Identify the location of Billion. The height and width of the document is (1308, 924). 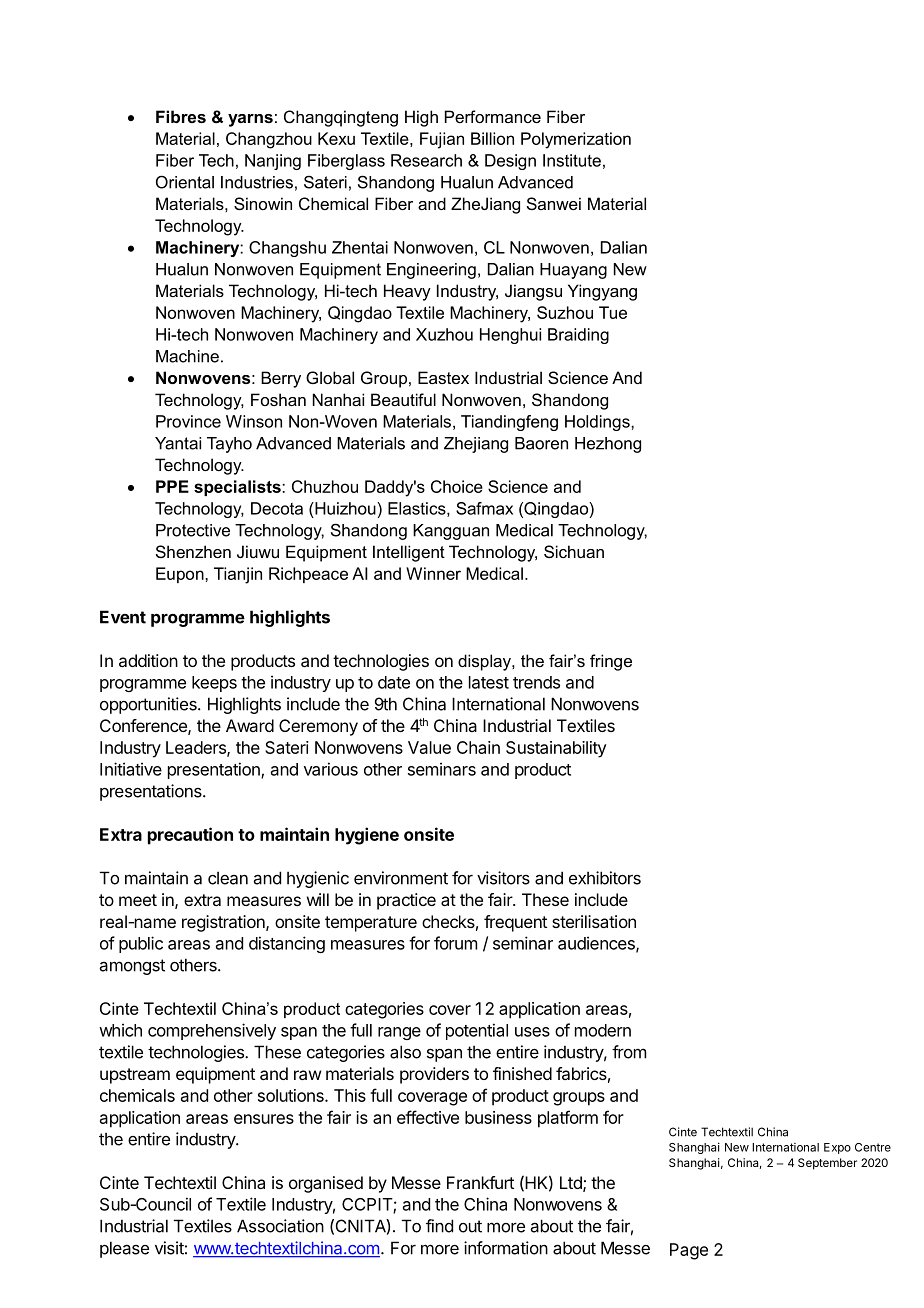
(492, 138).
